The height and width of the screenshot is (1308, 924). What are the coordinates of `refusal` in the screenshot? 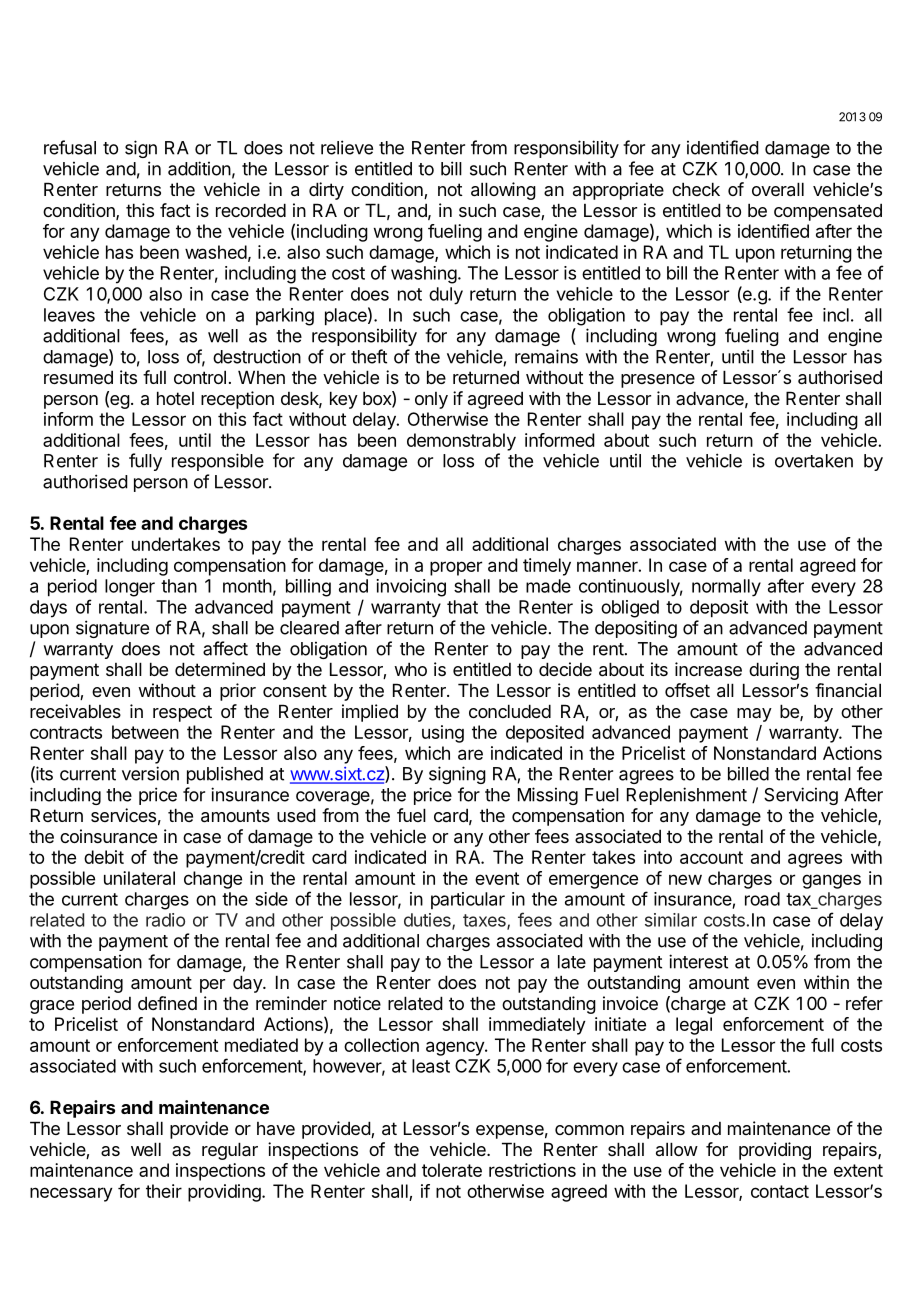 It's located at (70, 147).
